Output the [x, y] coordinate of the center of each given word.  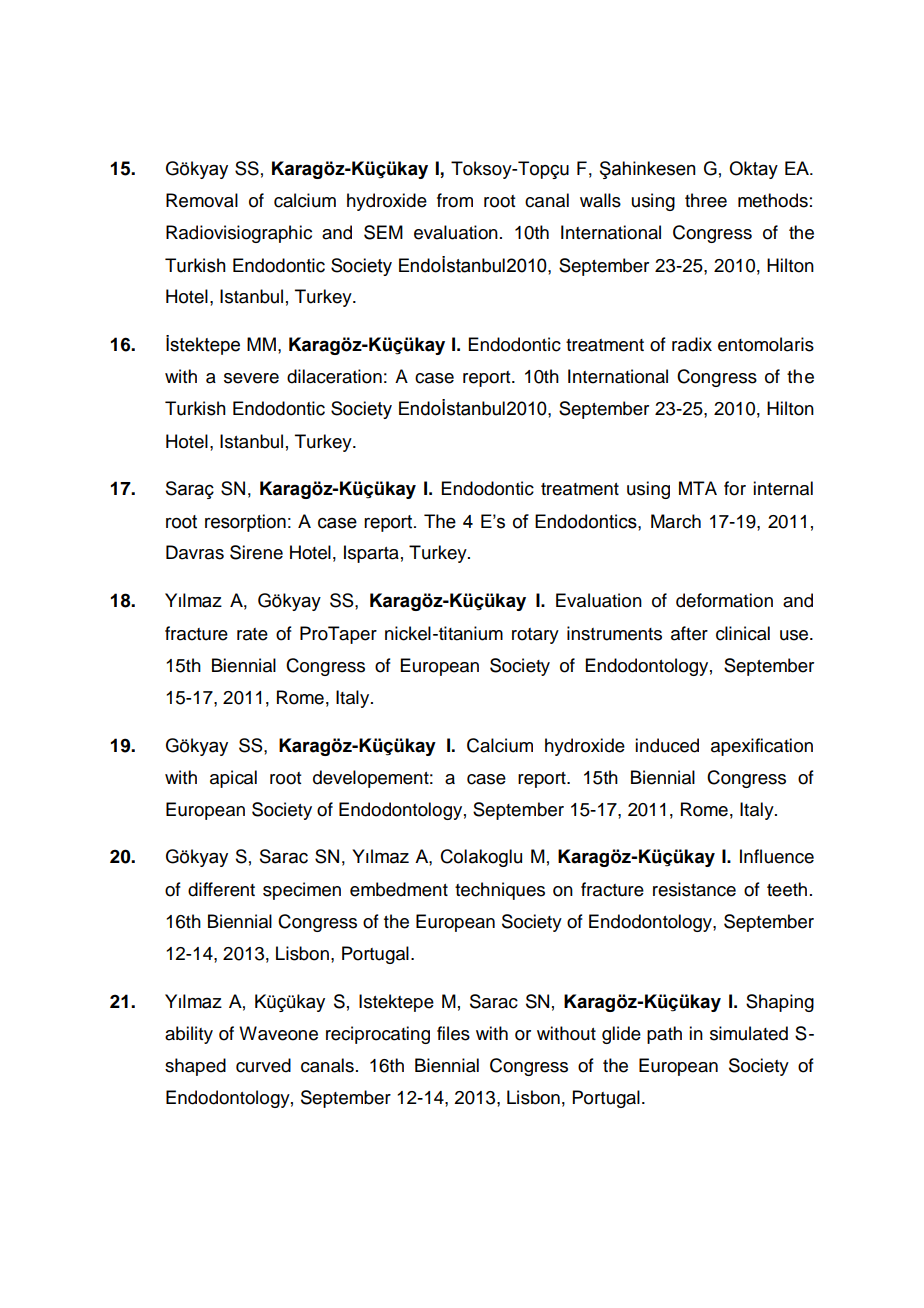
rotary [535, 636]
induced [667, 745]
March [676, 521]
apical [233, 779]
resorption [245, 523]
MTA [698, 488]
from [455, 200]
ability [189, 1035]
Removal [202, 200]
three [706, 200]
